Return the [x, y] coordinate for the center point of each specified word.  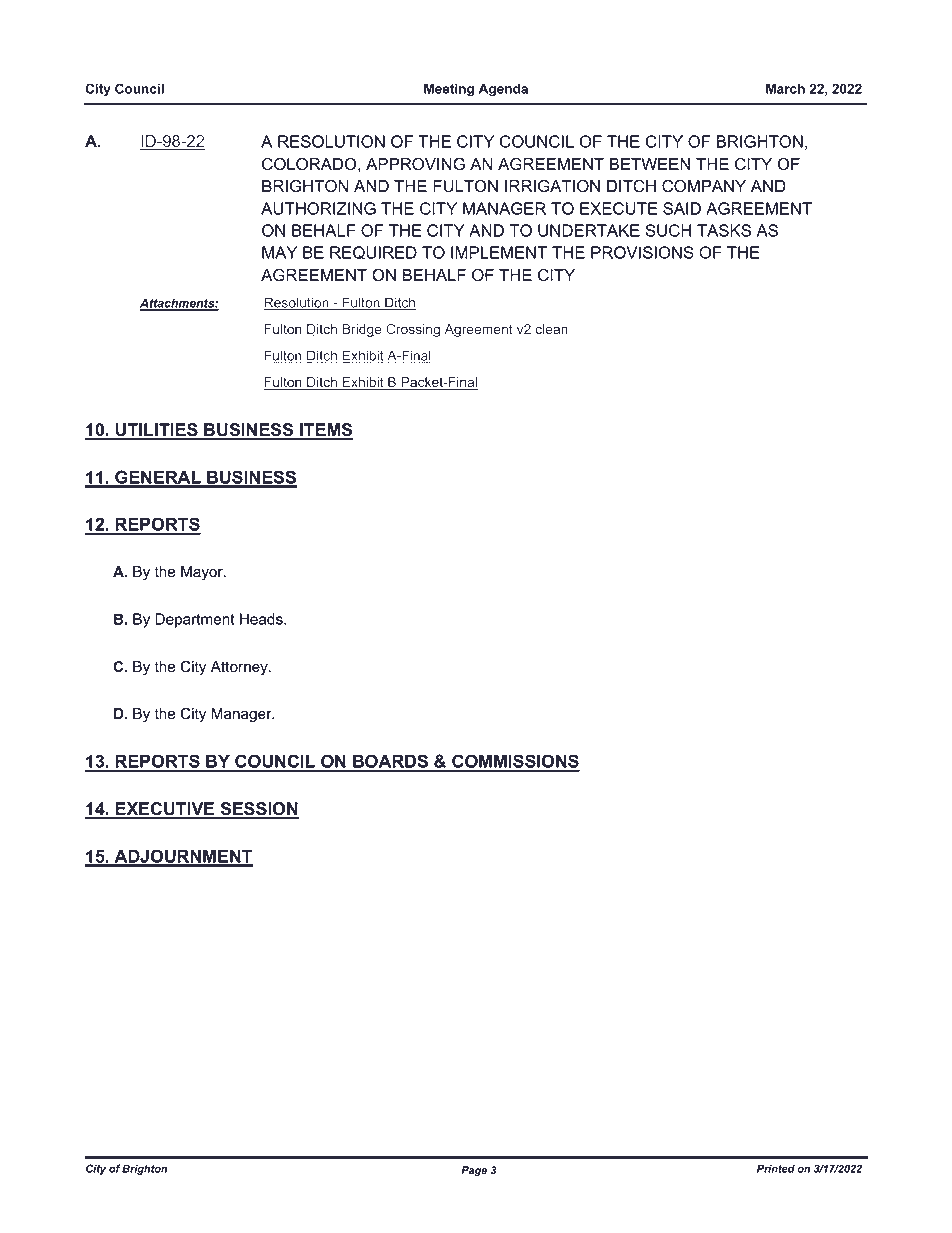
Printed [776, 1168]
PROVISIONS [642, 252]
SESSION [258, 810]
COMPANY [704, 186]
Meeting [449, 90]
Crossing [413, 330]
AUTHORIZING [318, 208]
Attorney [240, 668]
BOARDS [391, 762]
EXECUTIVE [165, 810]
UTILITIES [157, 431]
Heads [262, 619]
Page [474, 1171]
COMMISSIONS [515, 762]
